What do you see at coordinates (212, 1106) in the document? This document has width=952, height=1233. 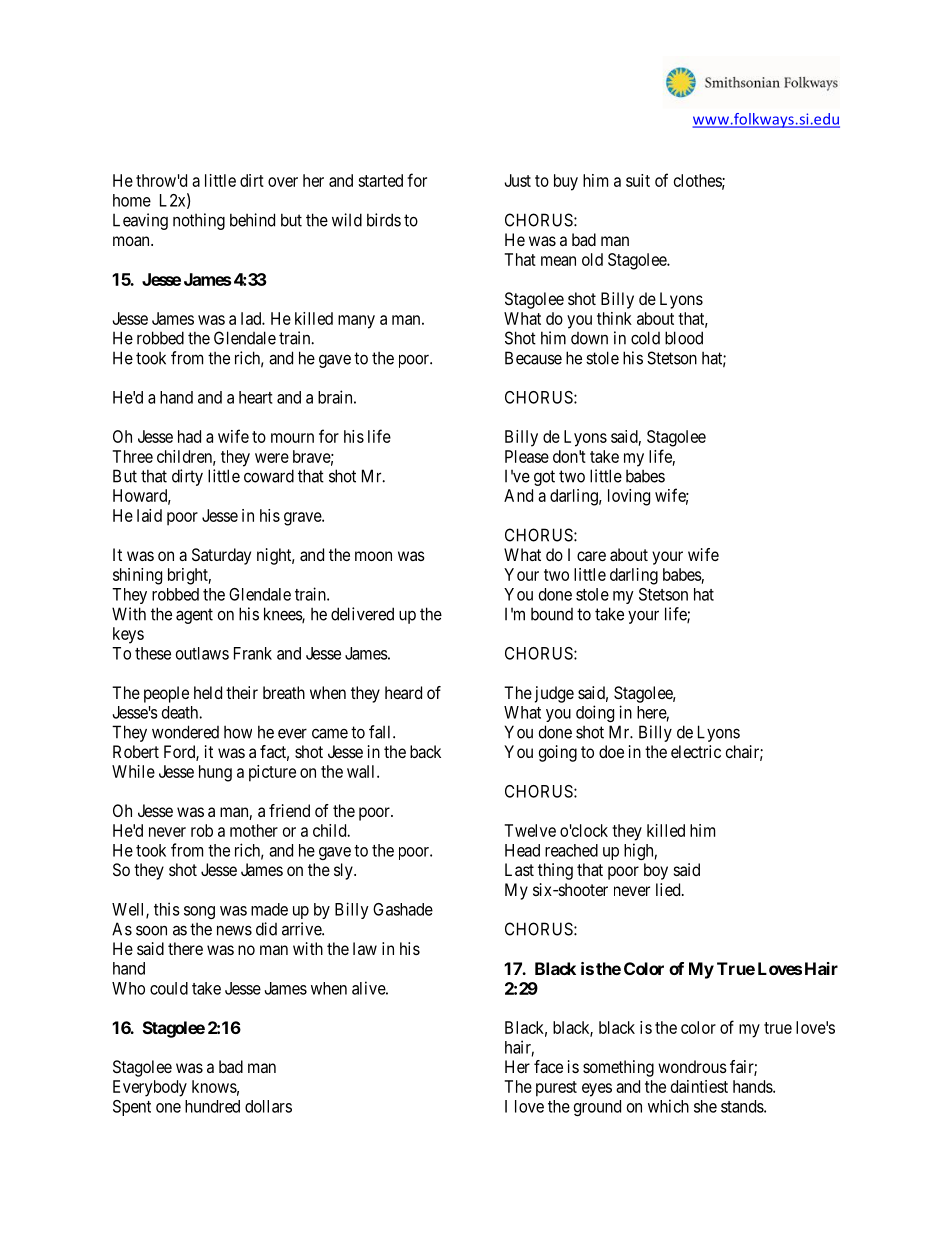 I see `hundred` at bounding box center [212, 1106].
